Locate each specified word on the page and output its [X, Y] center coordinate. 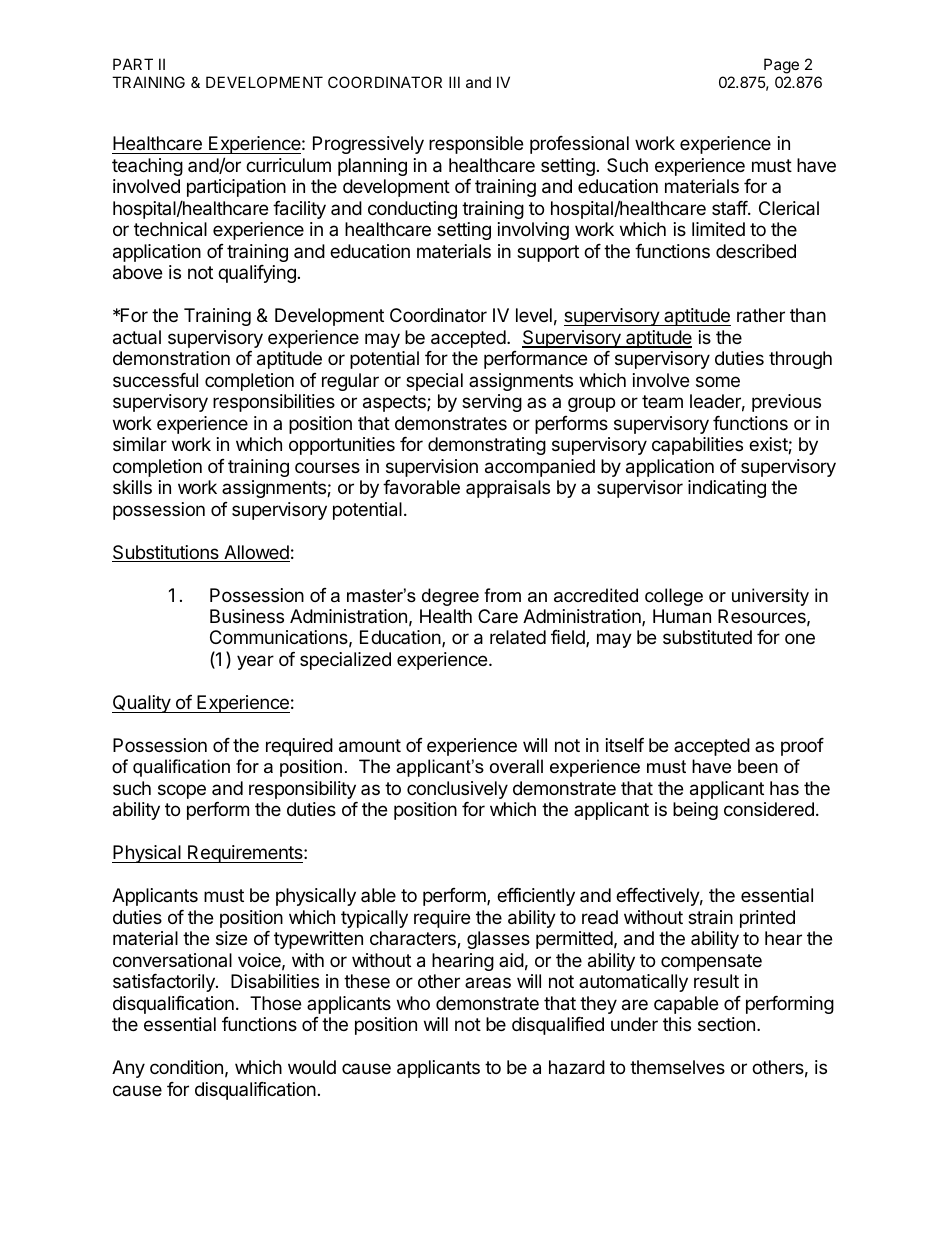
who [413, 1003]
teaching [147, 167]
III [454, 82]
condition [186, 1067]
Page [781, 66]
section [726, 1024]
